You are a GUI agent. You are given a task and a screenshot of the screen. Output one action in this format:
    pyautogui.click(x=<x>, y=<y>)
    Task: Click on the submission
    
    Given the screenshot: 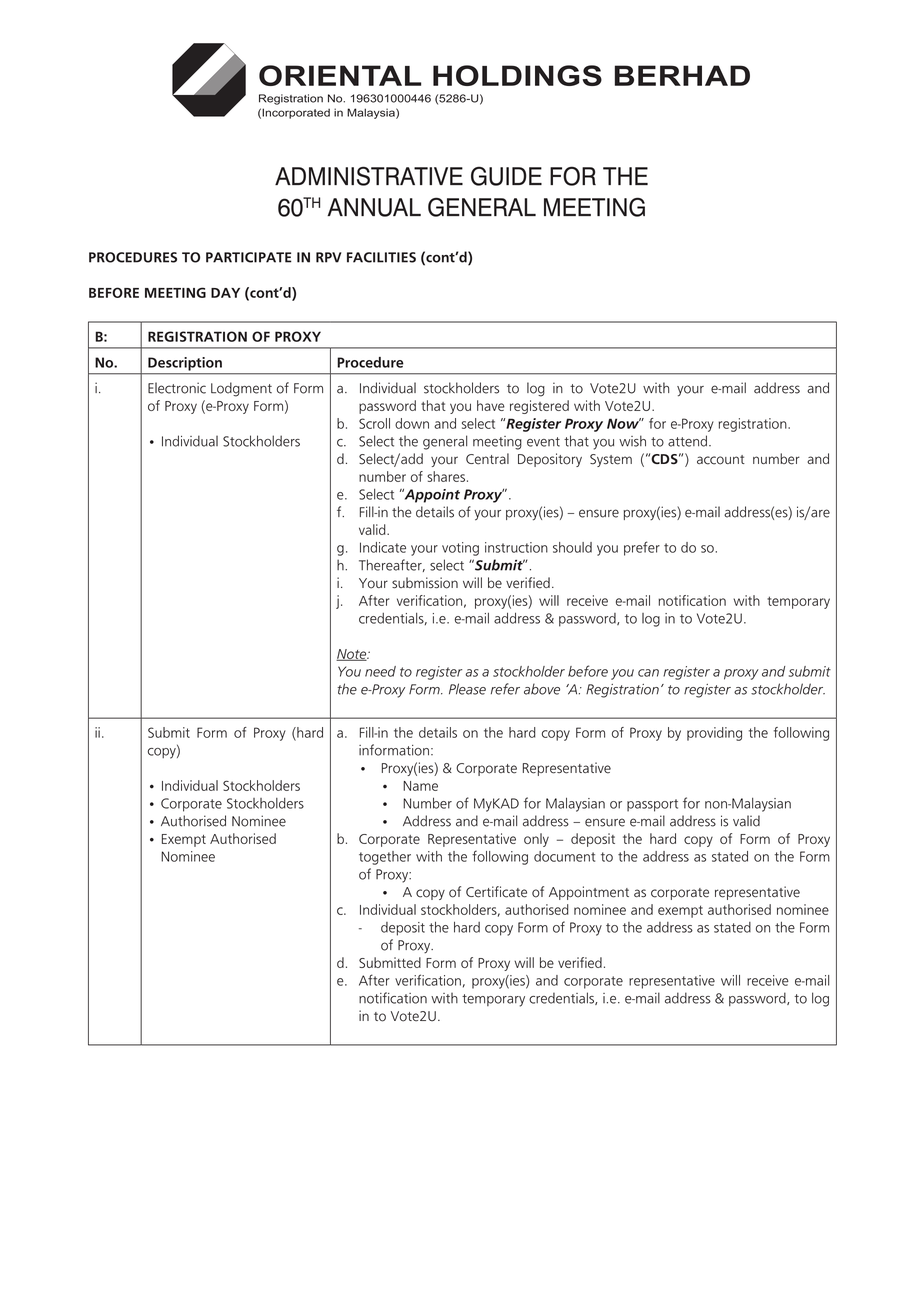 What is the action you would take?
    pyautogui.click(x=425, y=583)
